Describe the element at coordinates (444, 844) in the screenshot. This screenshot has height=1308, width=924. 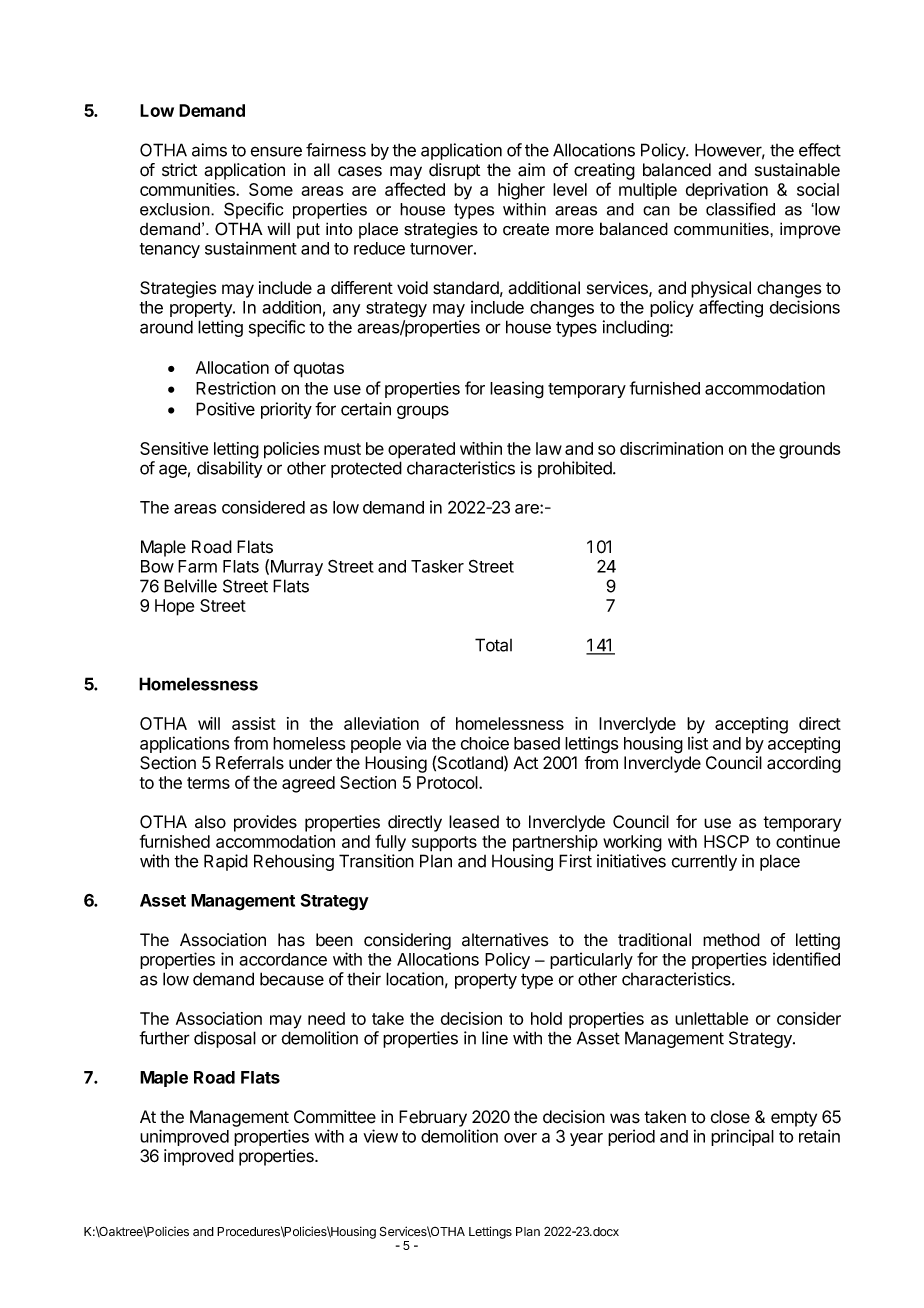
I see `supports` at that location.
